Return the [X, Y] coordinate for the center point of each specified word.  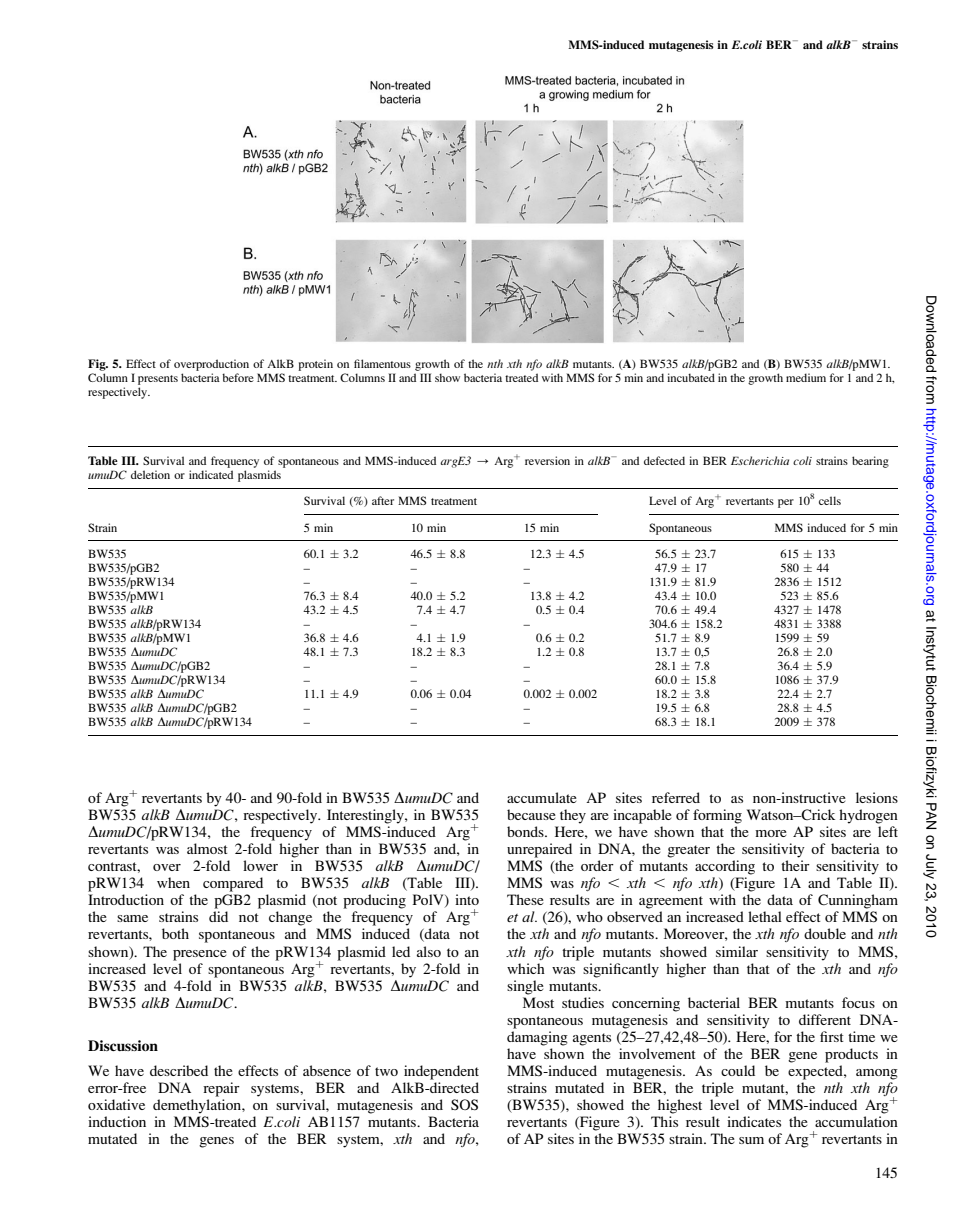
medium [806, 377]
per [786, 503]
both [175, 933]
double [825, 933]
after [383, 500]
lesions [877, 797]
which [526, 968]
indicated [211, 474]
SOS [464, 1104]
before [238, 377]
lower [260, 865]
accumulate [542, 797]
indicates [754, 1121]
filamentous [382, 363]
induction [117, 1121]
